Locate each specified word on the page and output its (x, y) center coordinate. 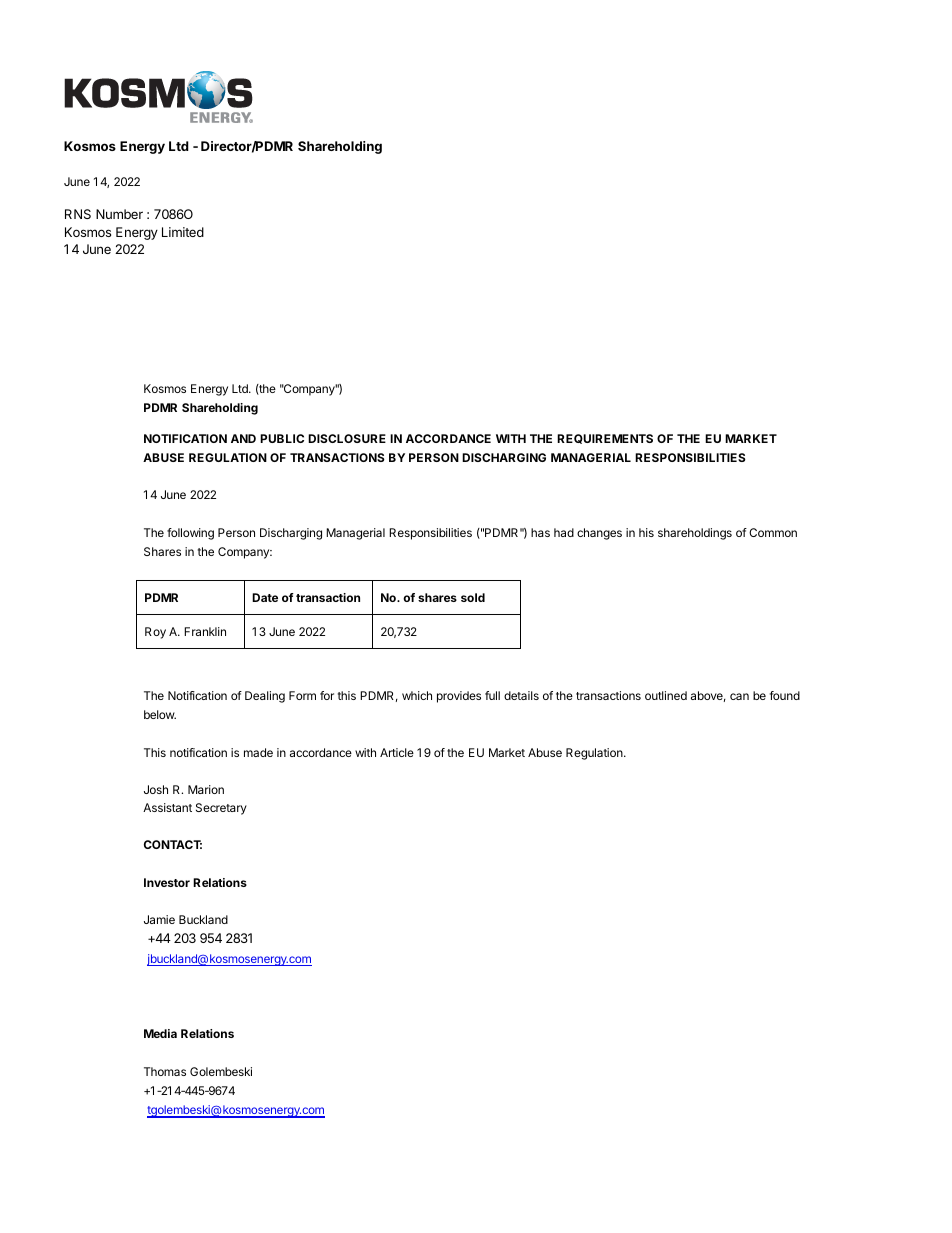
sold (473, 597)
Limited (183, 232)
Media (160, 1033)
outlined (666, 695)
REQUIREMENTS (605, 439)
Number (119, 214)
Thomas (165, 1071)
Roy (155, 633)
